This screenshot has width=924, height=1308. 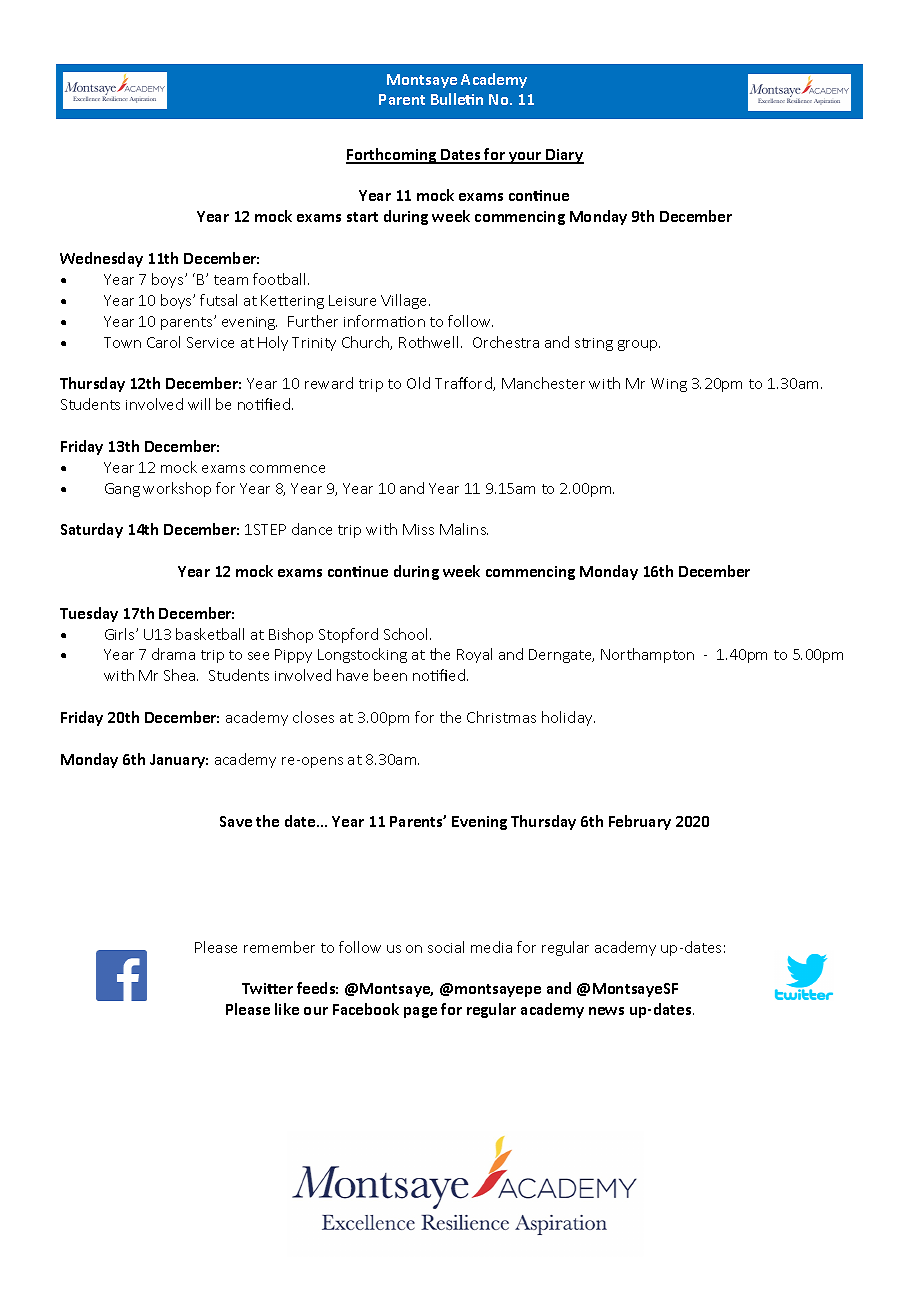 I want to click on Twitter, so click(x=267, y=988).
